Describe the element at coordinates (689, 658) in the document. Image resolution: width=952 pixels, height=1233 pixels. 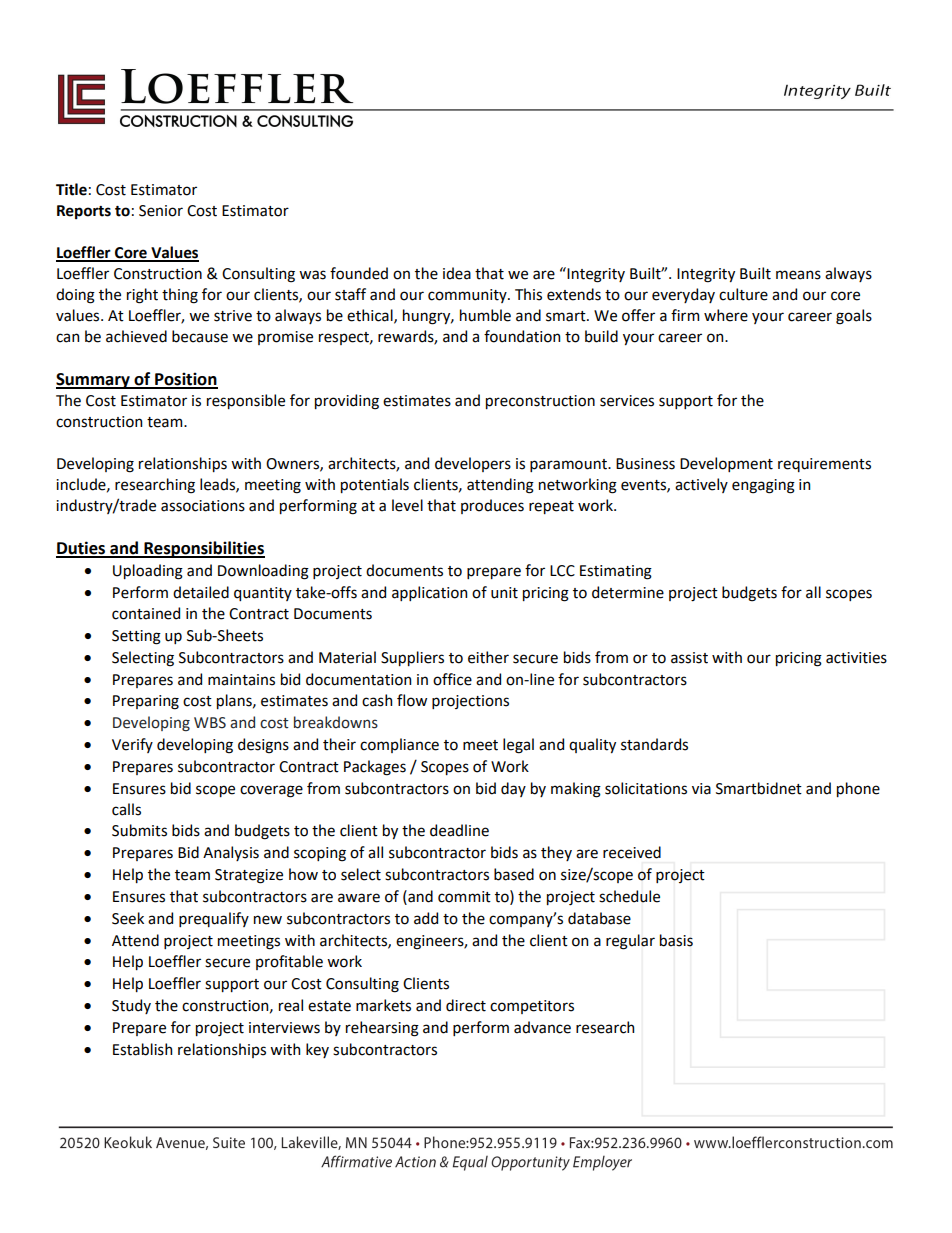
I see `assist` at that location.
